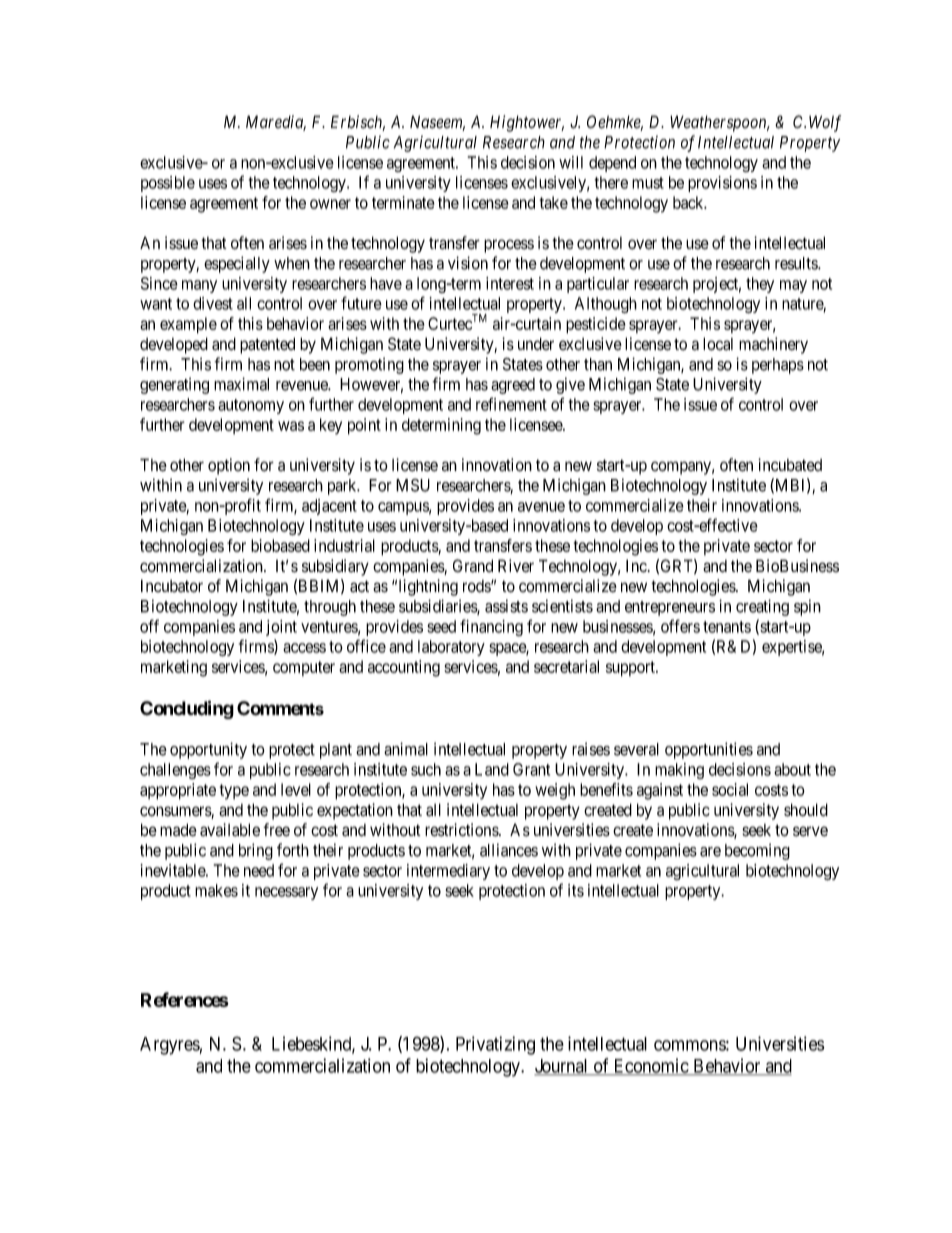 This image has height=1233, width=952. What do you see at coordinates (216, 890) in the image?
I see `makes` at bounding box center [216, 890].
